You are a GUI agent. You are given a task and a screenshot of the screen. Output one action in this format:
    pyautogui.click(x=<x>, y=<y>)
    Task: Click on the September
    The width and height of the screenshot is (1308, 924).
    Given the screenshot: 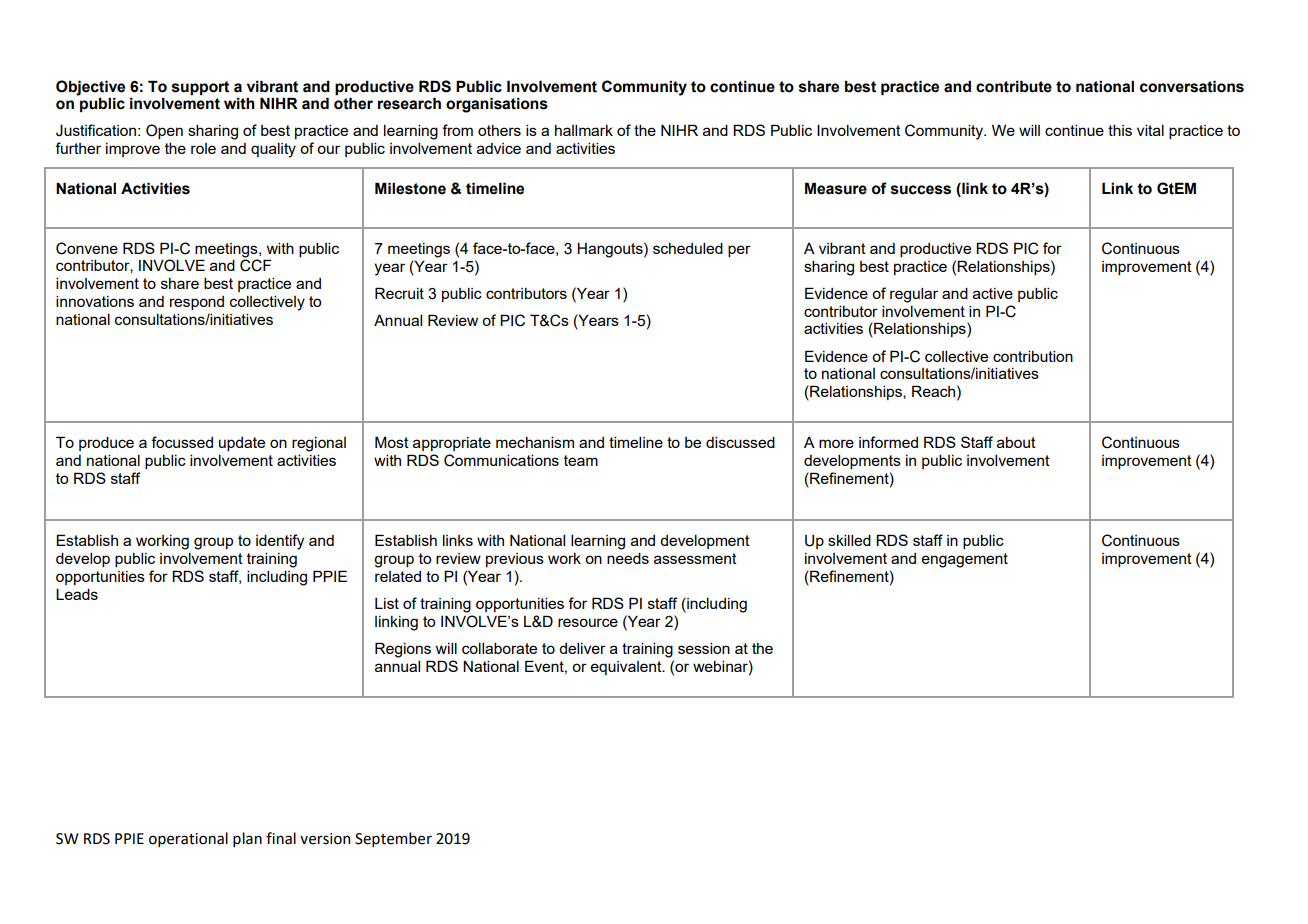 What is the action you would take?
    pyautogui.click(x=393, y=839)
